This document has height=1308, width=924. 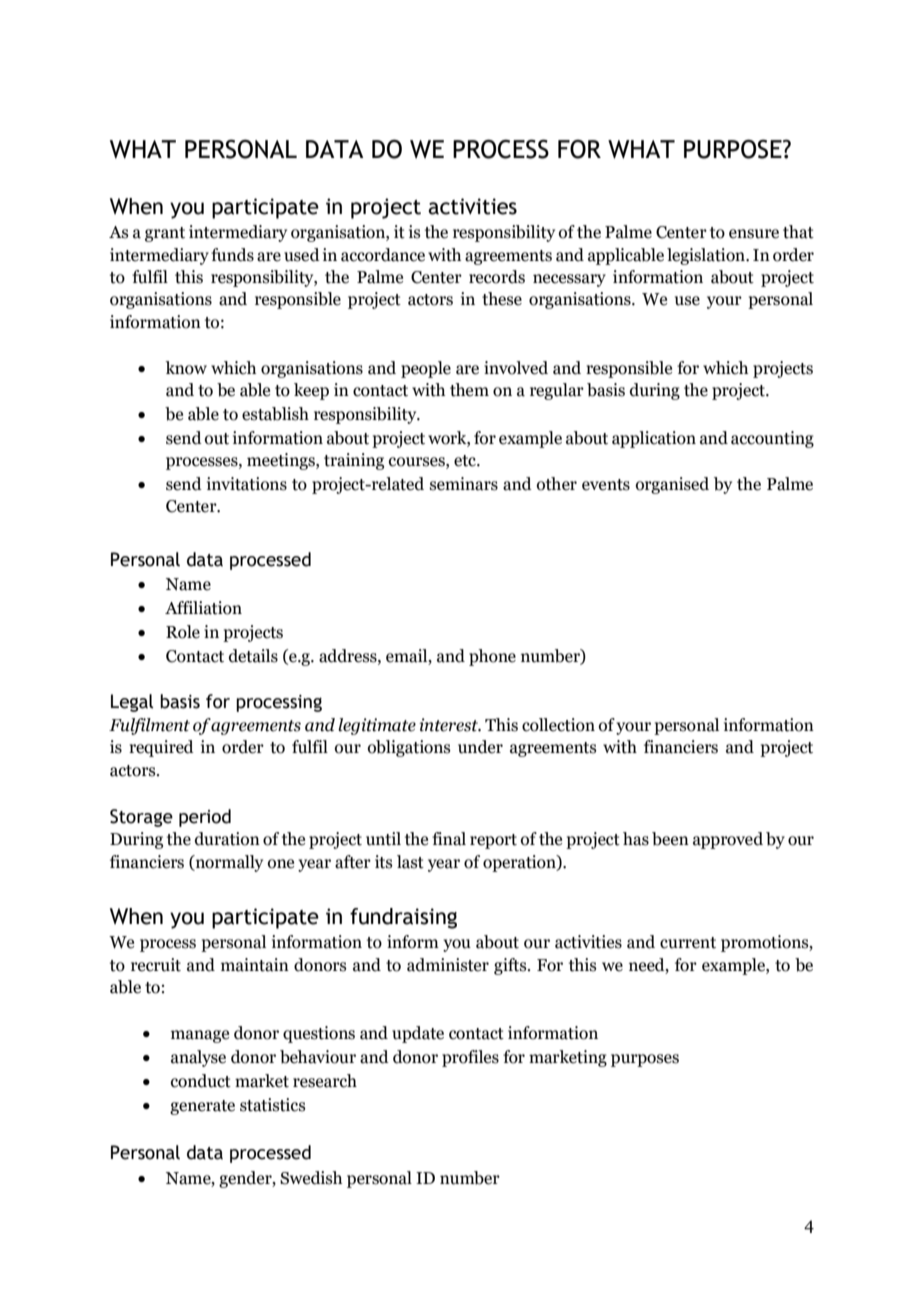 I want to click on interest, so click(x=450, y=725).
